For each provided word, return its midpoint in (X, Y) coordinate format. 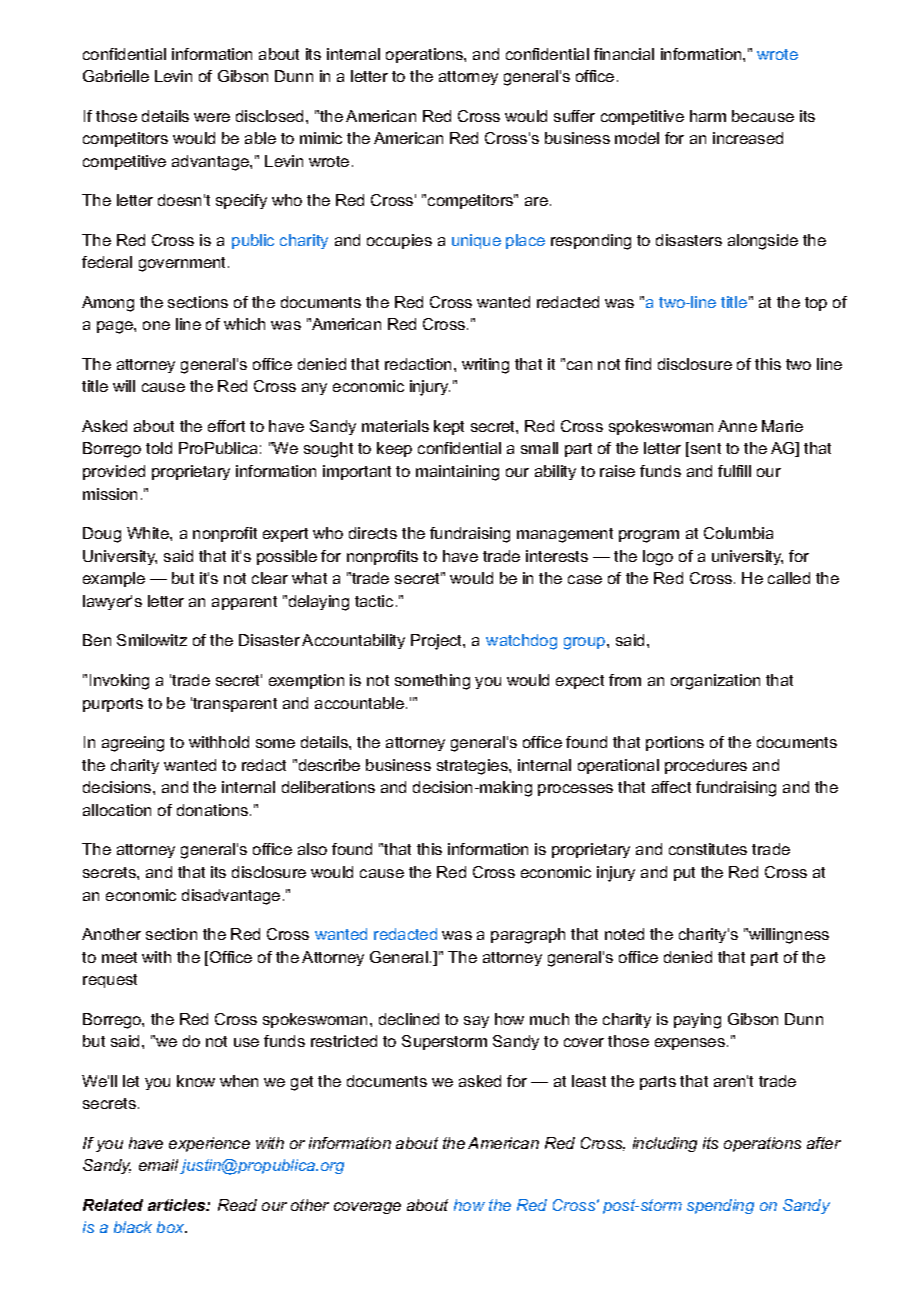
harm (708, 116)
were (212, 117)
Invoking (119, 682)
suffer (574, 116)
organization (715, 682)
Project (437, 642)
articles (178, 1205)
